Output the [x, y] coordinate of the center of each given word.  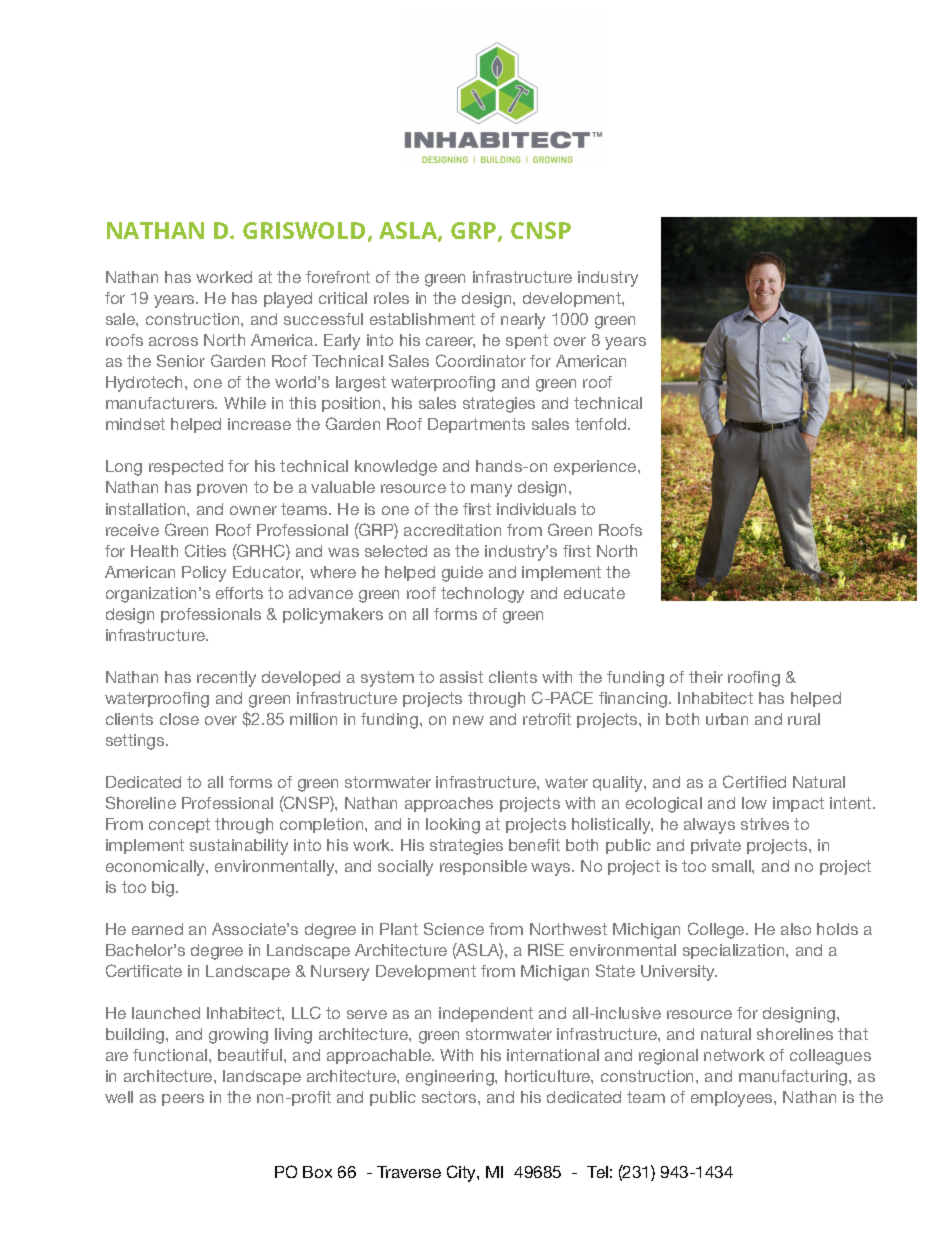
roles [391, 298]
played [288, 300]
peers [183, 1100]
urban [727, 719]
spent [527, 341]
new [468, 720]
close [179, 719]
